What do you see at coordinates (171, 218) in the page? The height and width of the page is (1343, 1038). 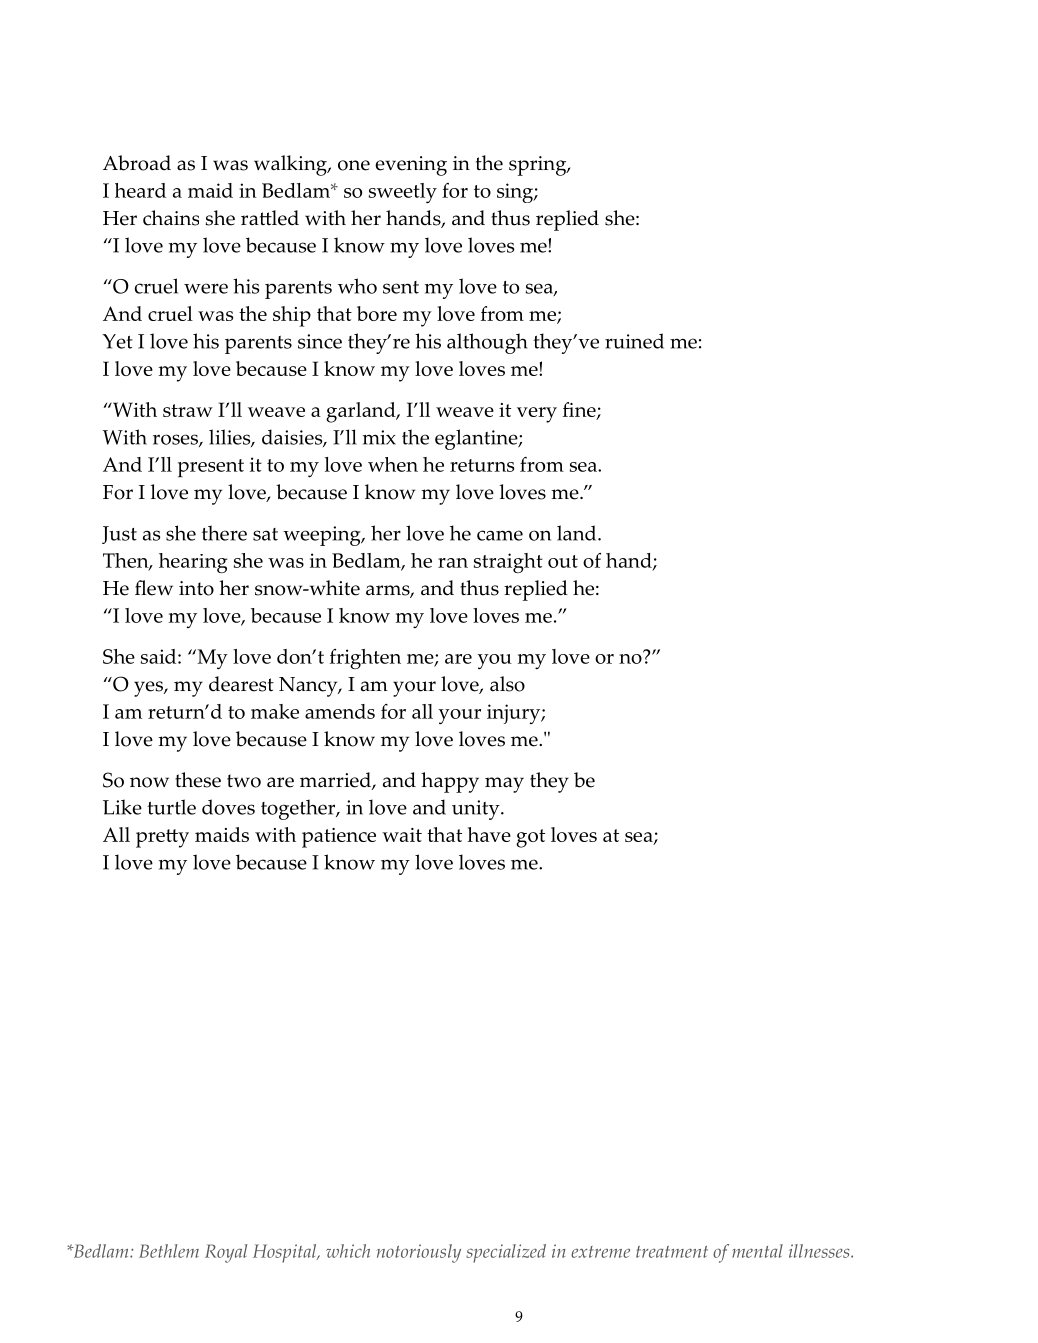 I see `chains` at bounding box center [171, 218].
